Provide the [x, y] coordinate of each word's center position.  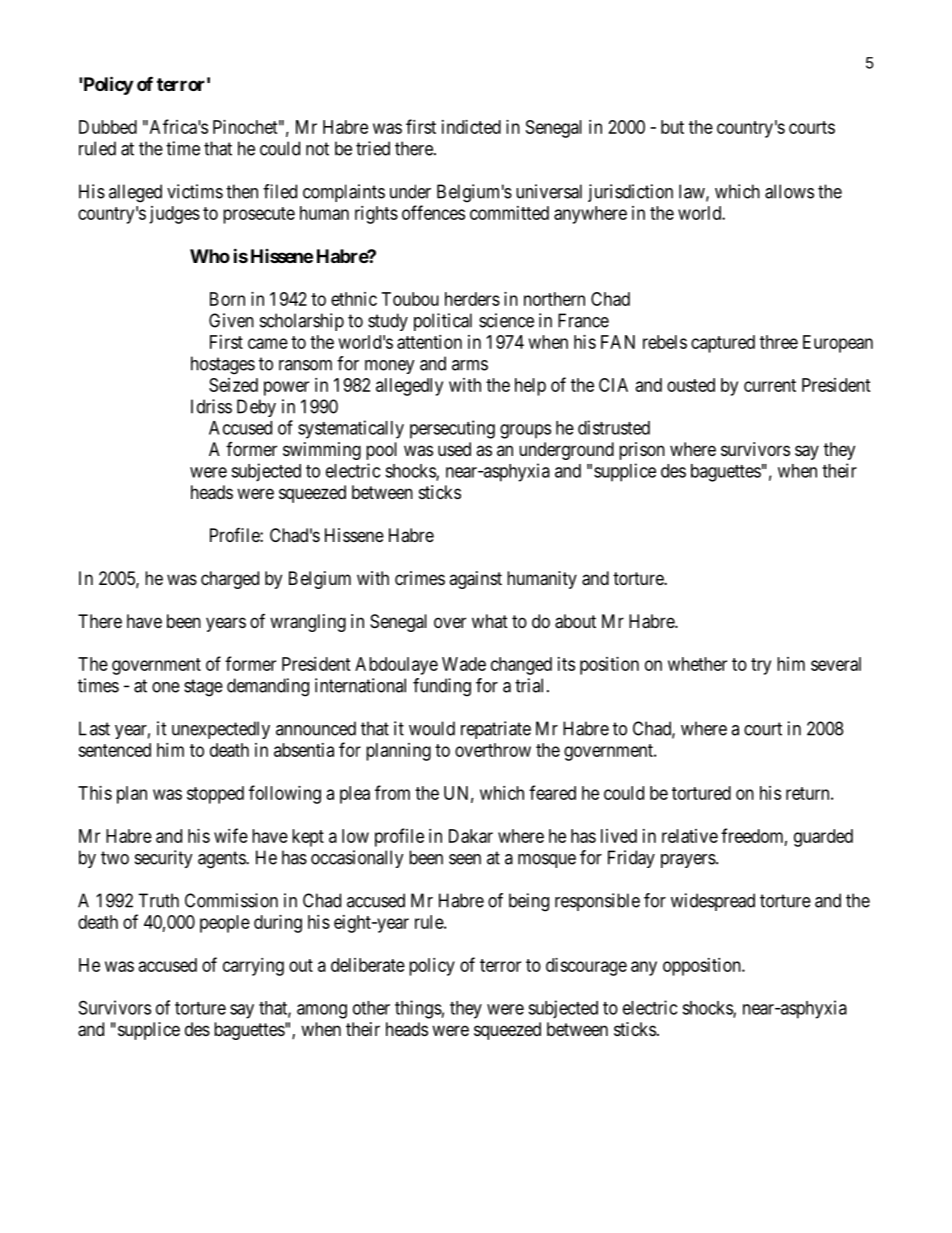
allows [789, 191]
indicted [471, 127]
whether [697, 664]
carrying [253, 967]
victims [195, 191]
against [475, 580]
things [418, 1009]
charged [230, 580]
